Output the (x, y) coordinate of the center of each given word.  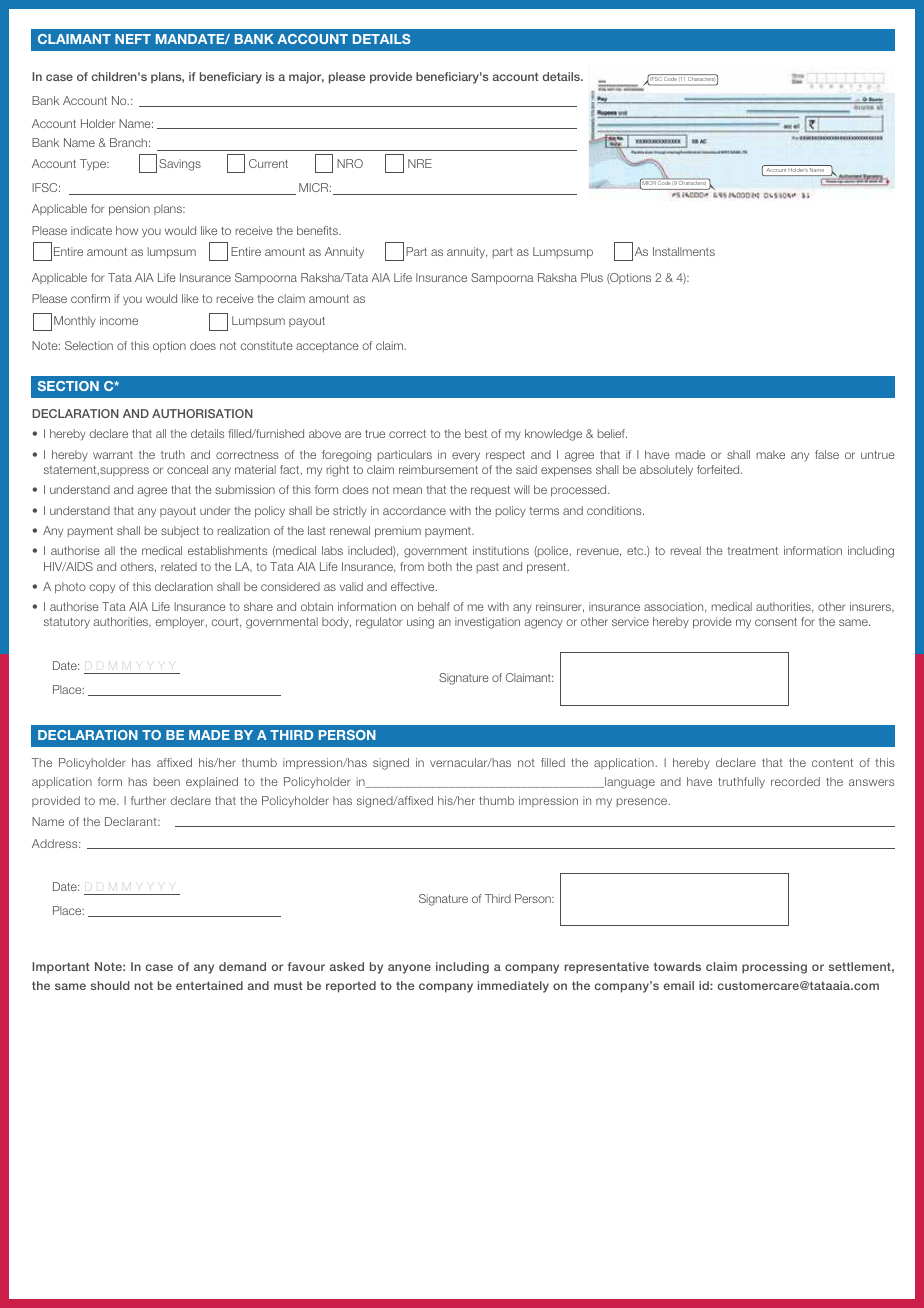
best (476, 433)
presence (643, 802)
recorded (795, 781)
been (167, 781)
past (488, 568)
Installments (684, 251)
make (771, 454)
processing (774, 968)
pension (129, 210)
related (179, 566)
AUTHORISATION (202, 413)
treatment (753, 551)
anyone (409, 969)
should (110, 985)
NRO (350, 163)
